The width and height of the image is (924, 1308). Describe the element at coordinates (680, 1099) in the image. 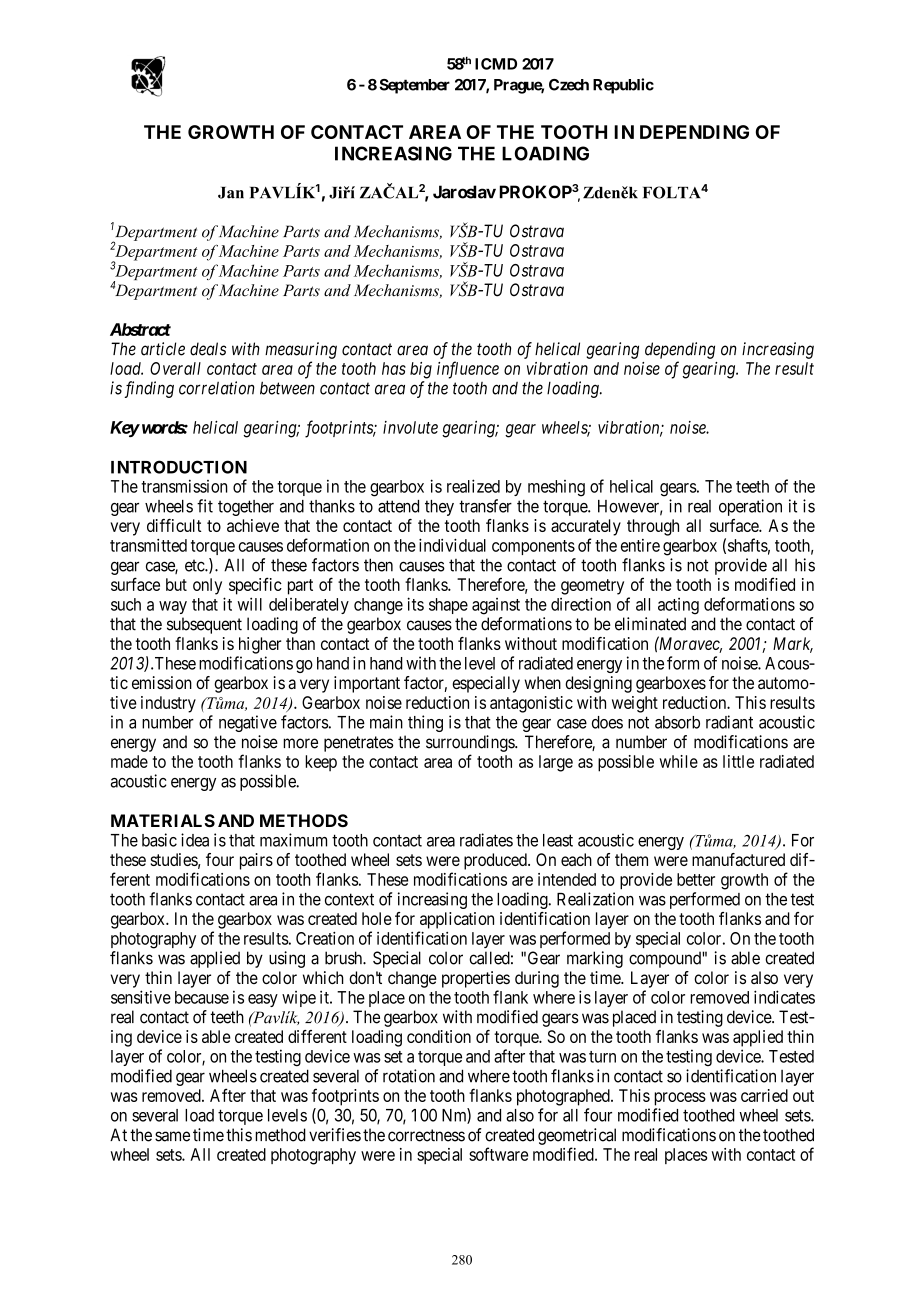

I see `process` at that location.
